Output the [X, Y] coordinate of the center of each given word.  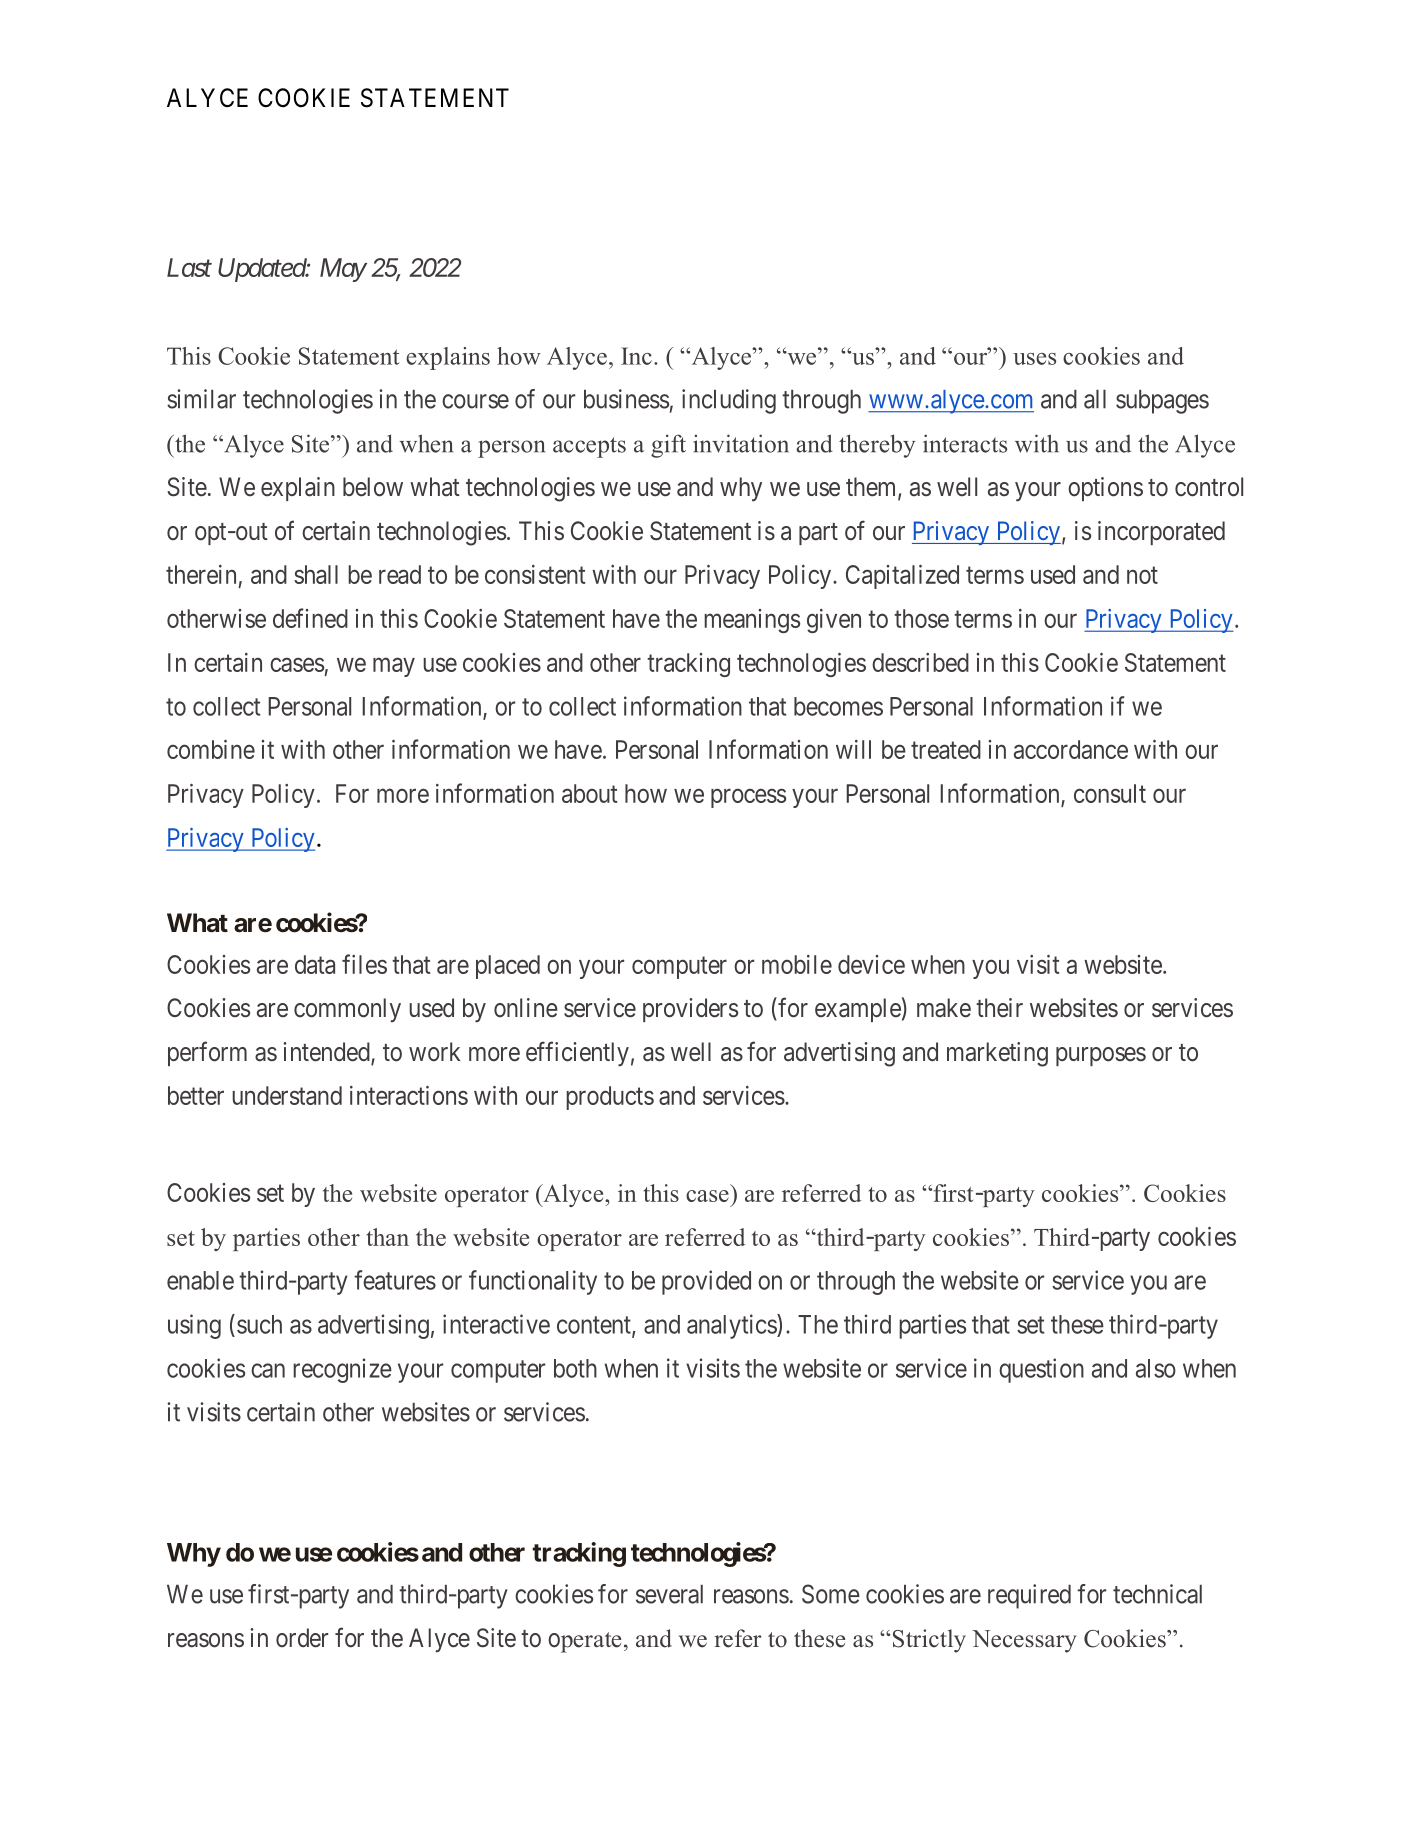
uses [1034, 359]
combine [211, 749]
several [669, 1594]
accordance [1071, 749]
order [302, 1638]
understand [287, 1095]
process [748, 798]
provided [706, 1282]
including [729, 401]
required [1029, 1596]
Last [189, 267]
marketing [997, 1054]
